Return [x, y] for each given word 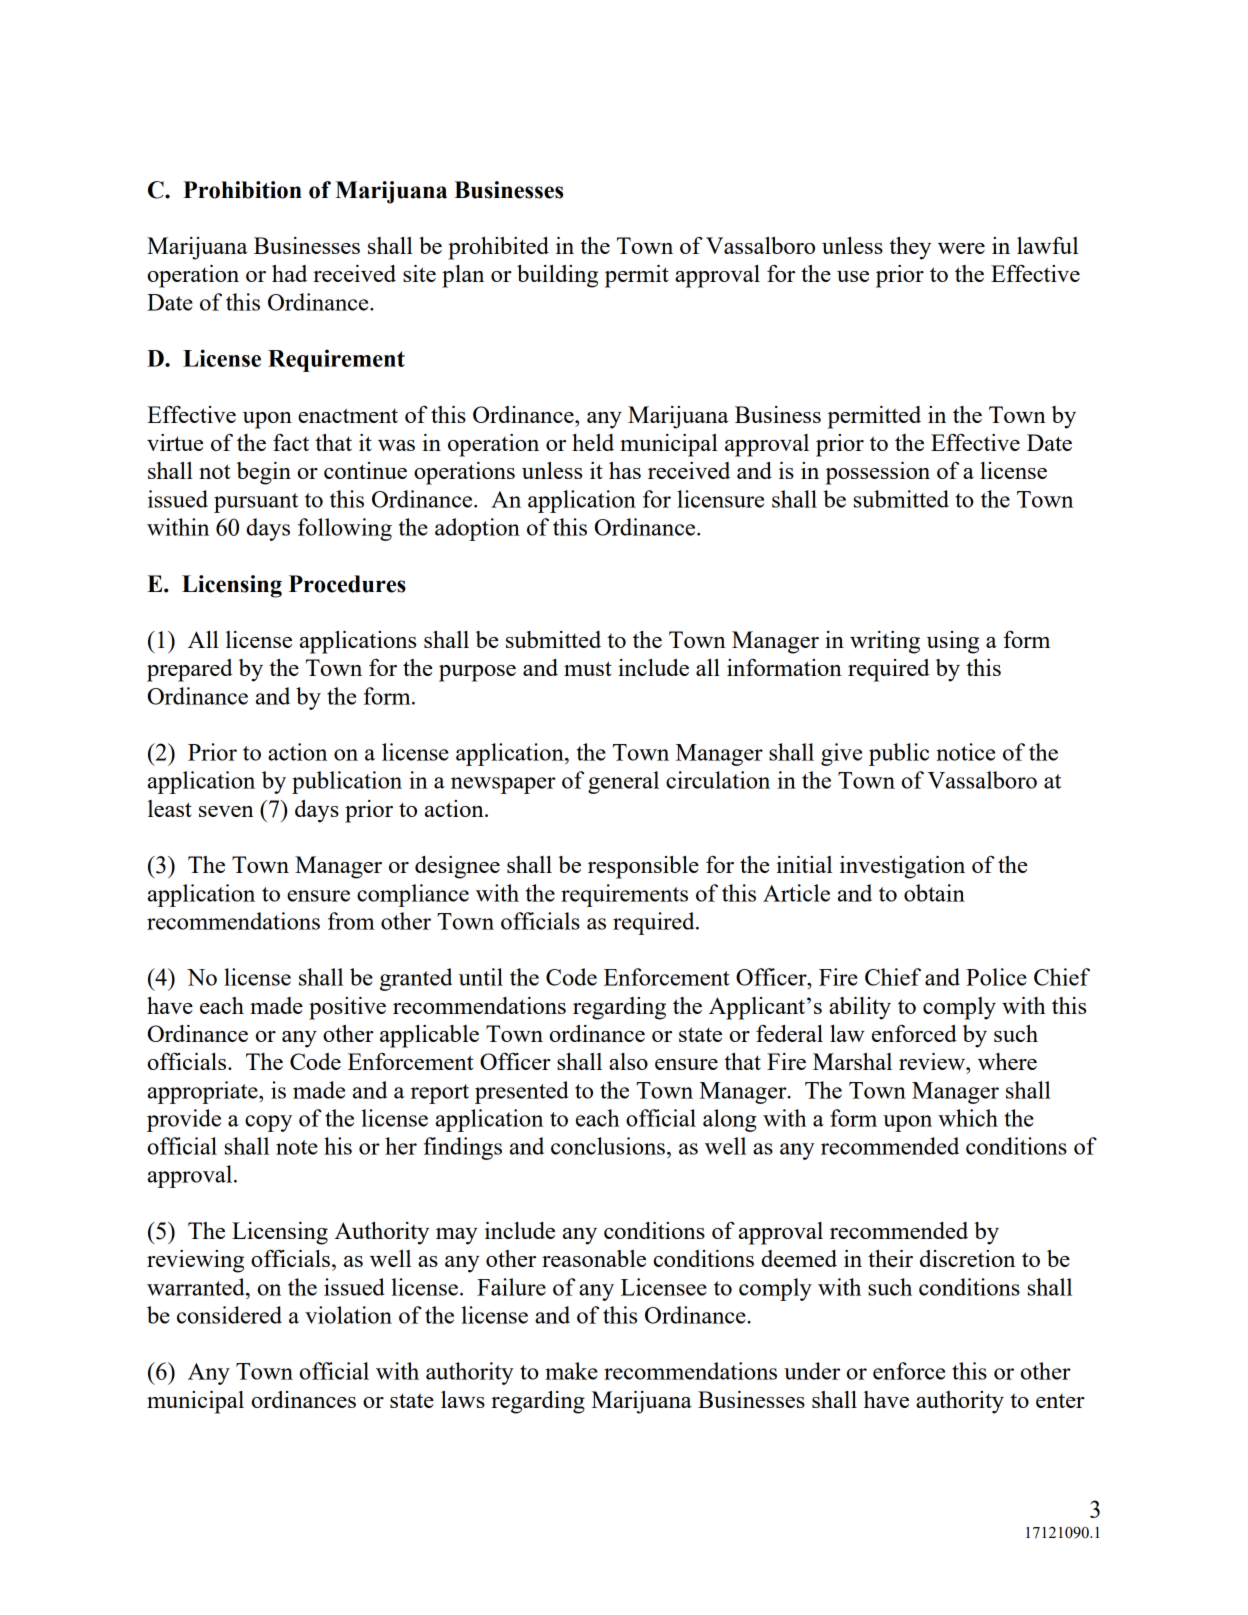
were [961, 248]
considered [229, 1315]
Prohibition [242, 190]
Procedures [347, 584]
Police [996, 977]
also [628, 1061]
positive [347, 1008]
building [557, 276]
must [588, 668]
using [953, 642]
